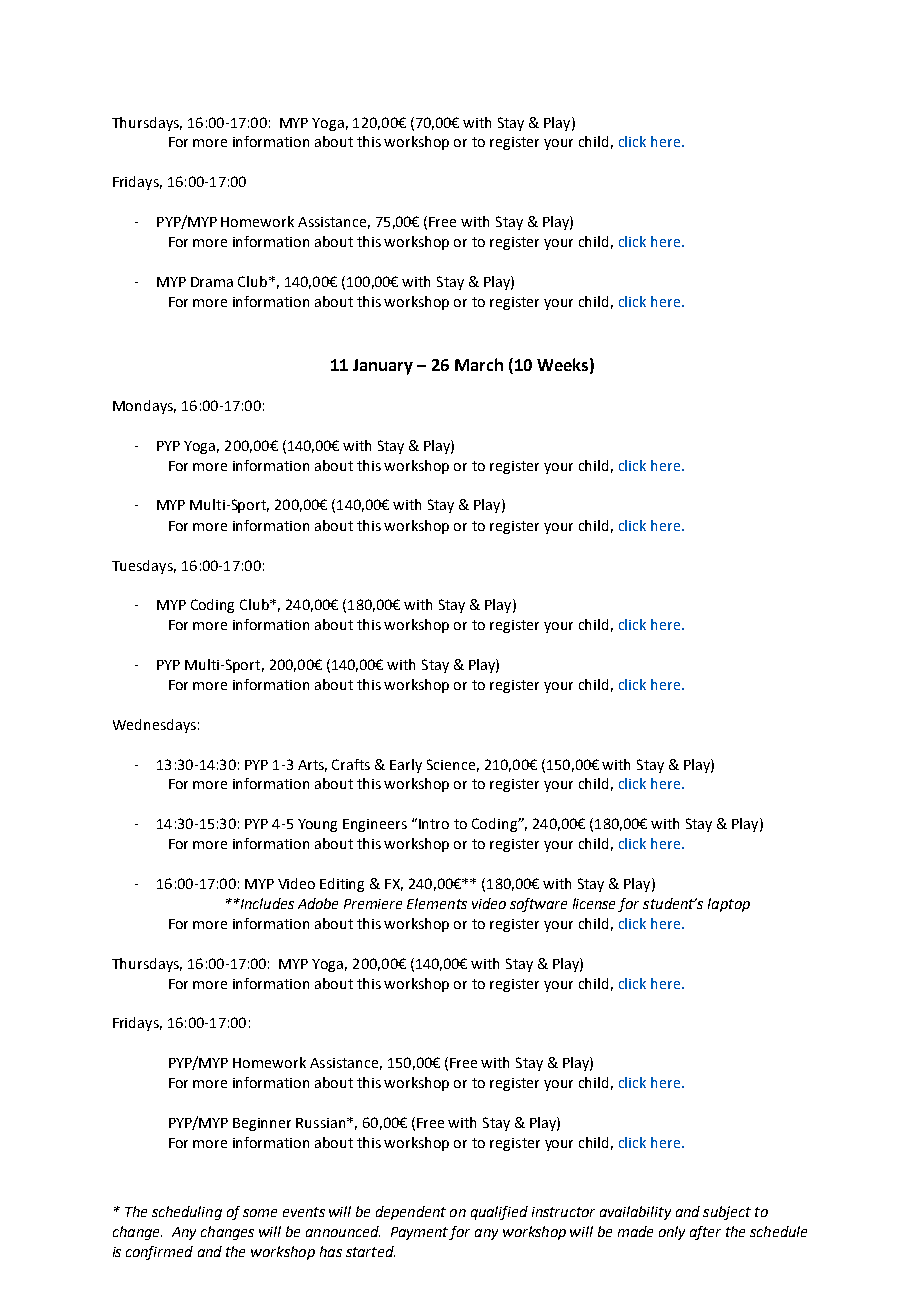 This page has height=1308, width=924. What do you see at coordinates (260, 1213) in the page?
I see `some` at bounding box center [260, 1213].
